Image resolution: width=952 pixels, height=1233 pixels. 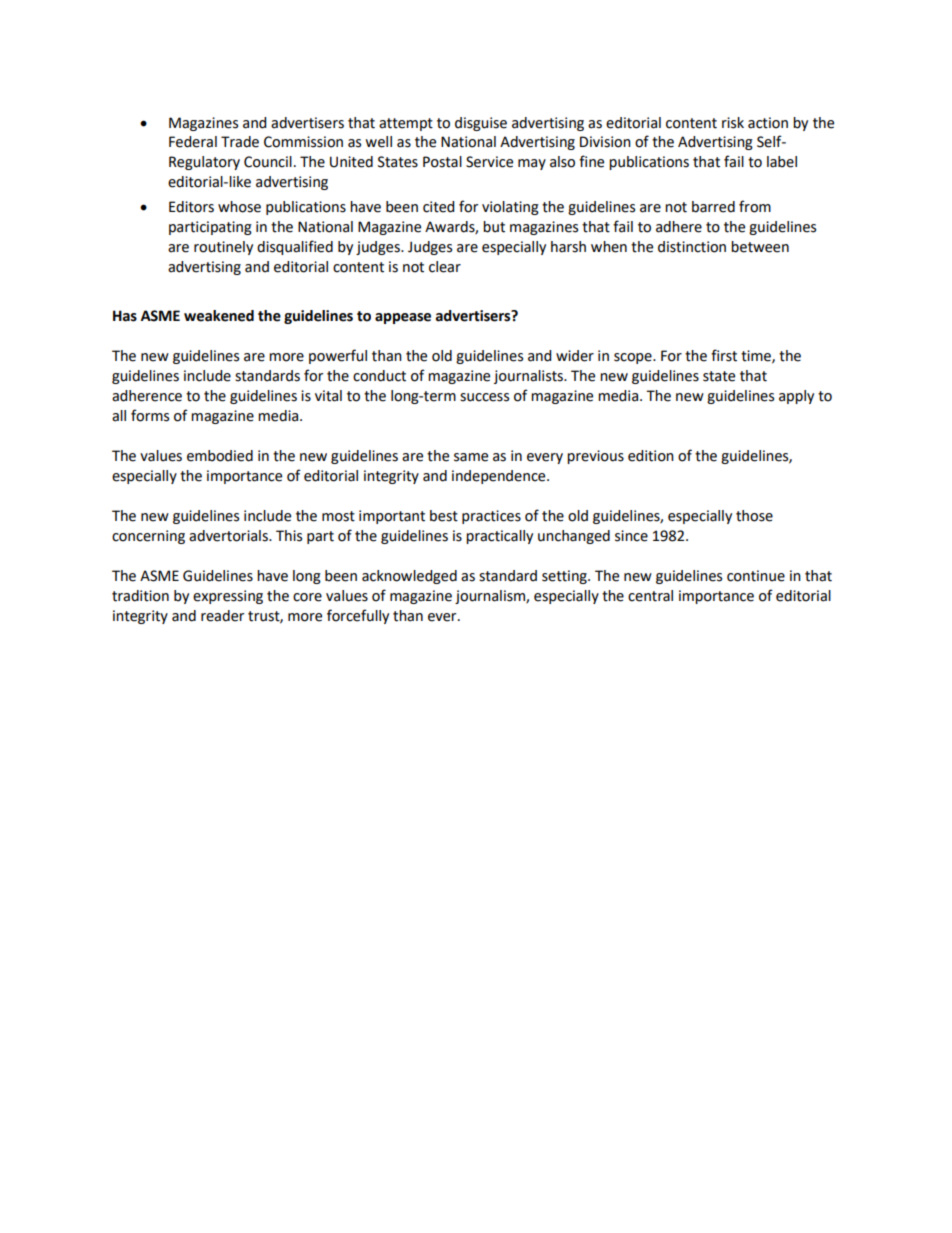 I want to click on expressing, so click(x=228, y=597).
